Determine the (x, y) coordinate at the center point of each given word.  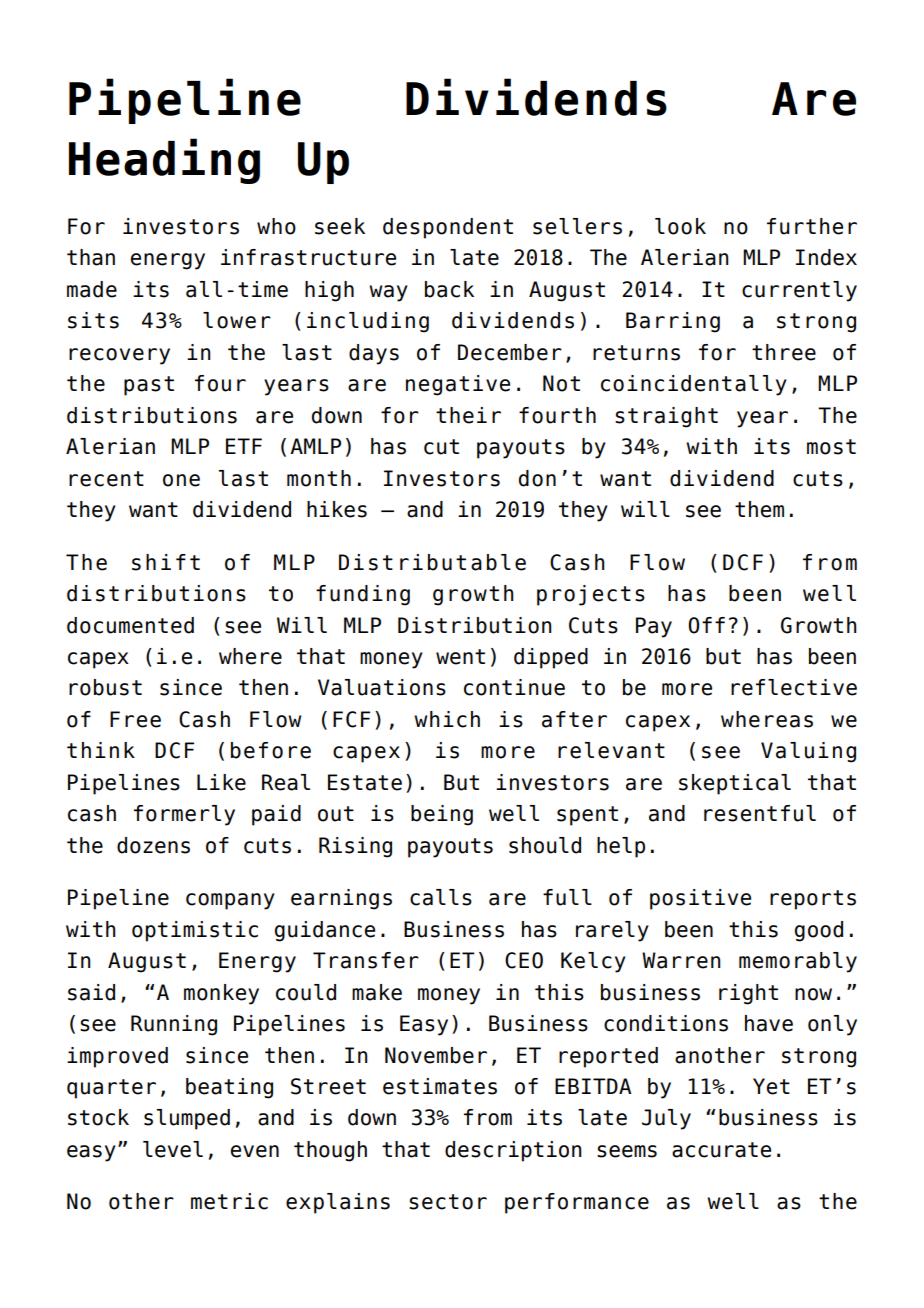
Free (135, 719)
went (460, 657)
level (173, 1149)
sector (448, 1202)
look (680, 226)
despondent (448, 228)
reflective (794, 687)
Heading (164, 161)
